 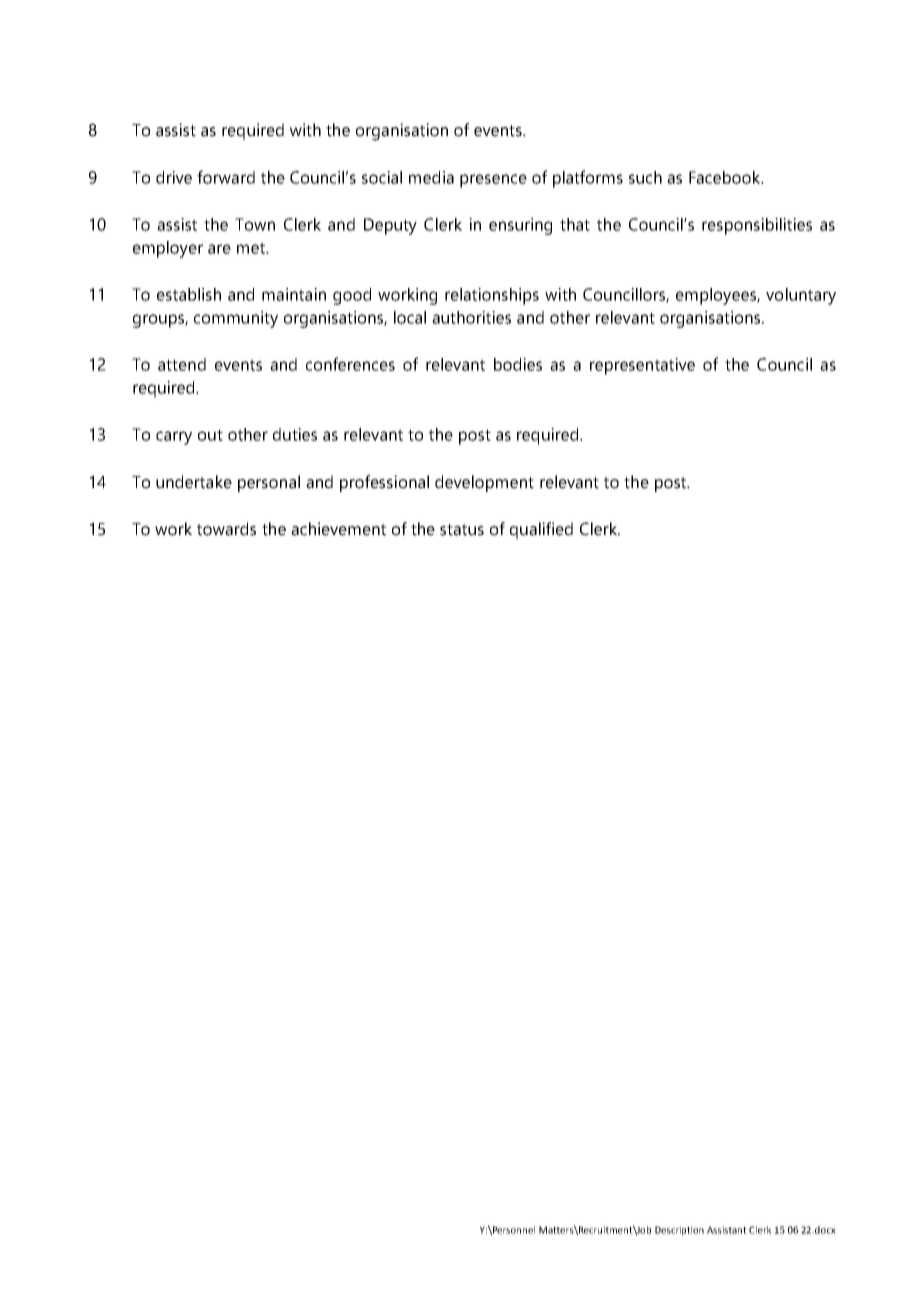 What do you see at coordinates (255, 224) in the document?
I see `Town` at bounding box center [255, 224].
